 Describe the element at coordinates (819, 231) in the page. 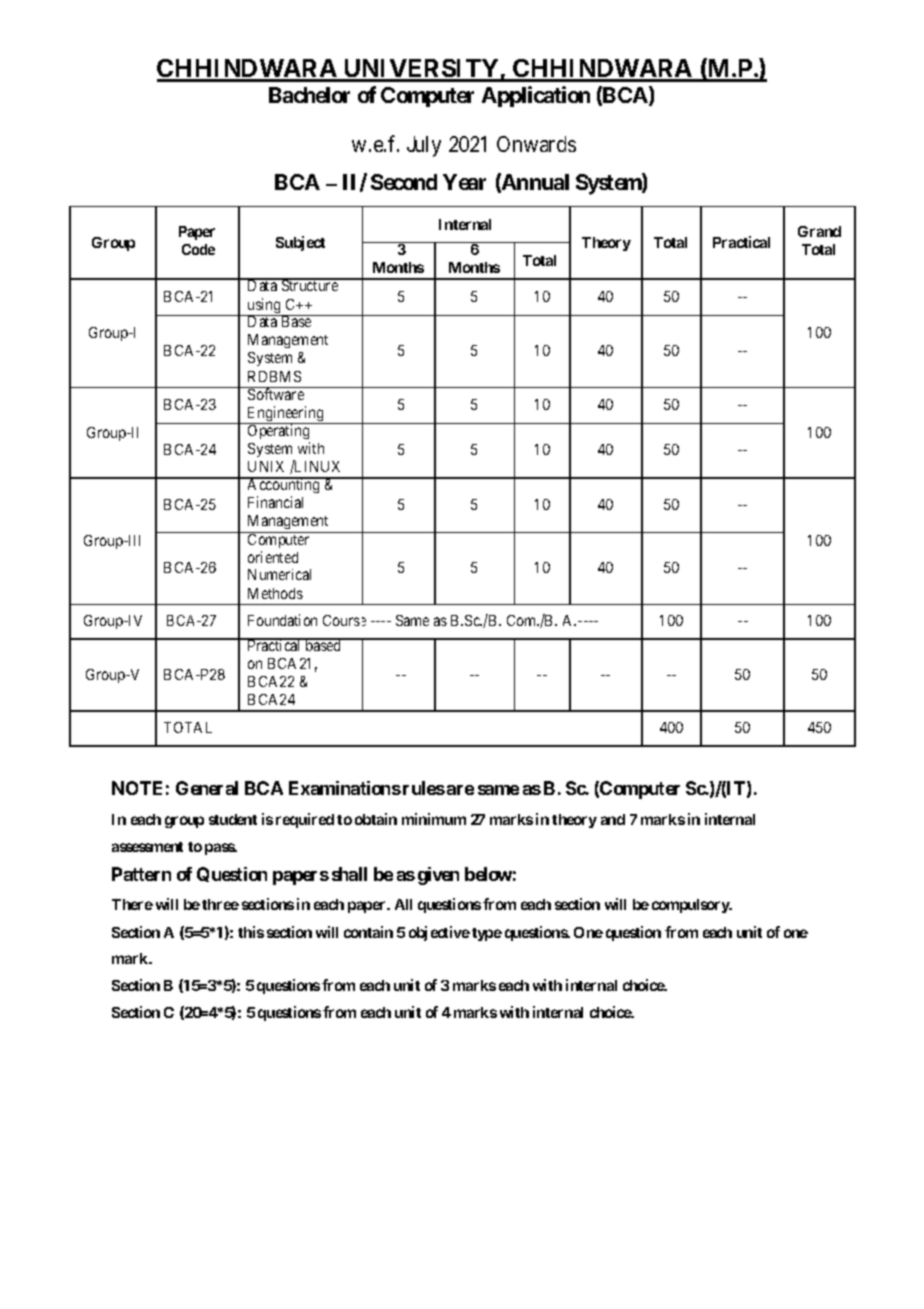

I see `Grand` at that location.
